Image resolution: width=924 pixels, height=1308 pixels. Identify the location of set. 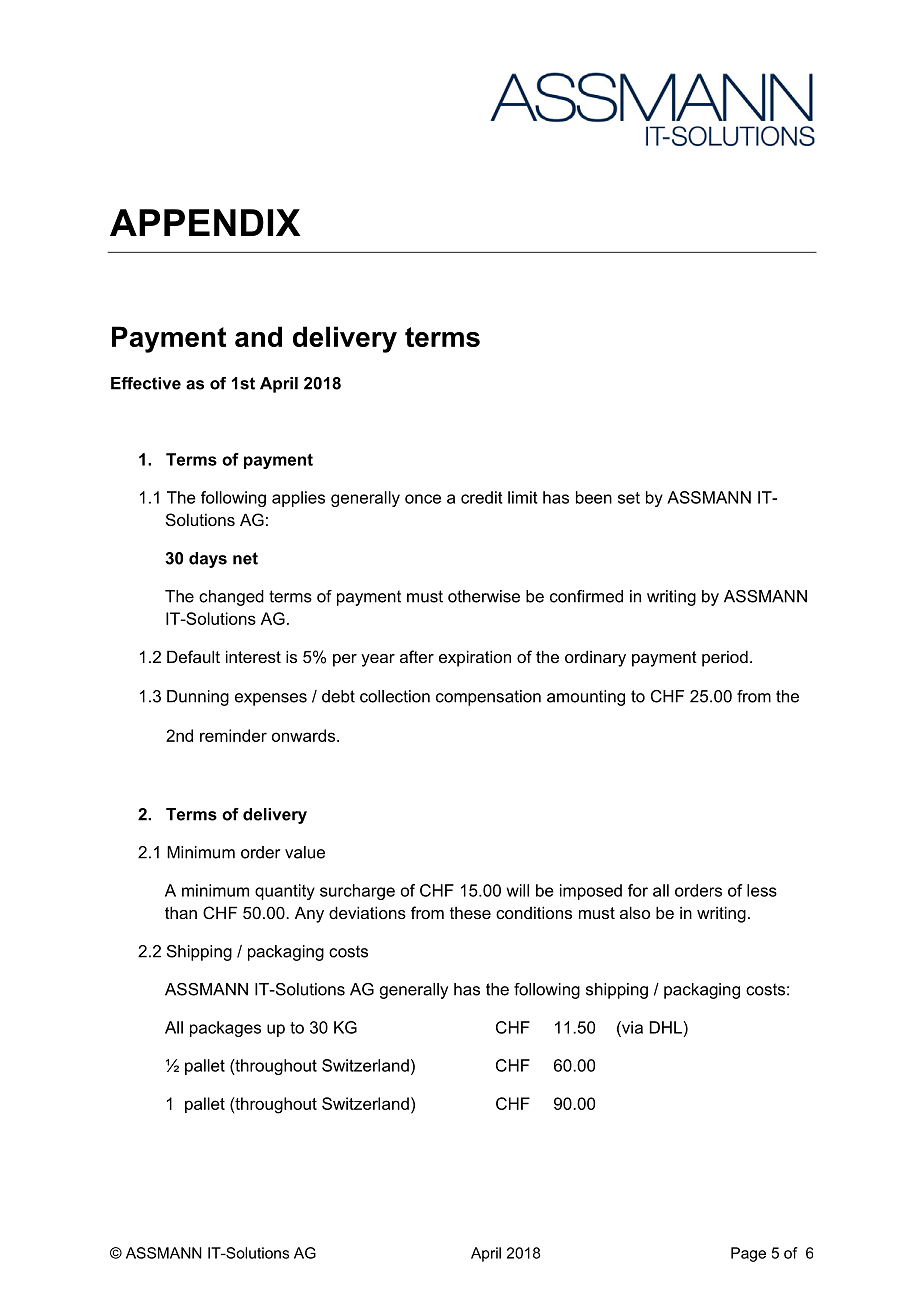
(629, 498).
